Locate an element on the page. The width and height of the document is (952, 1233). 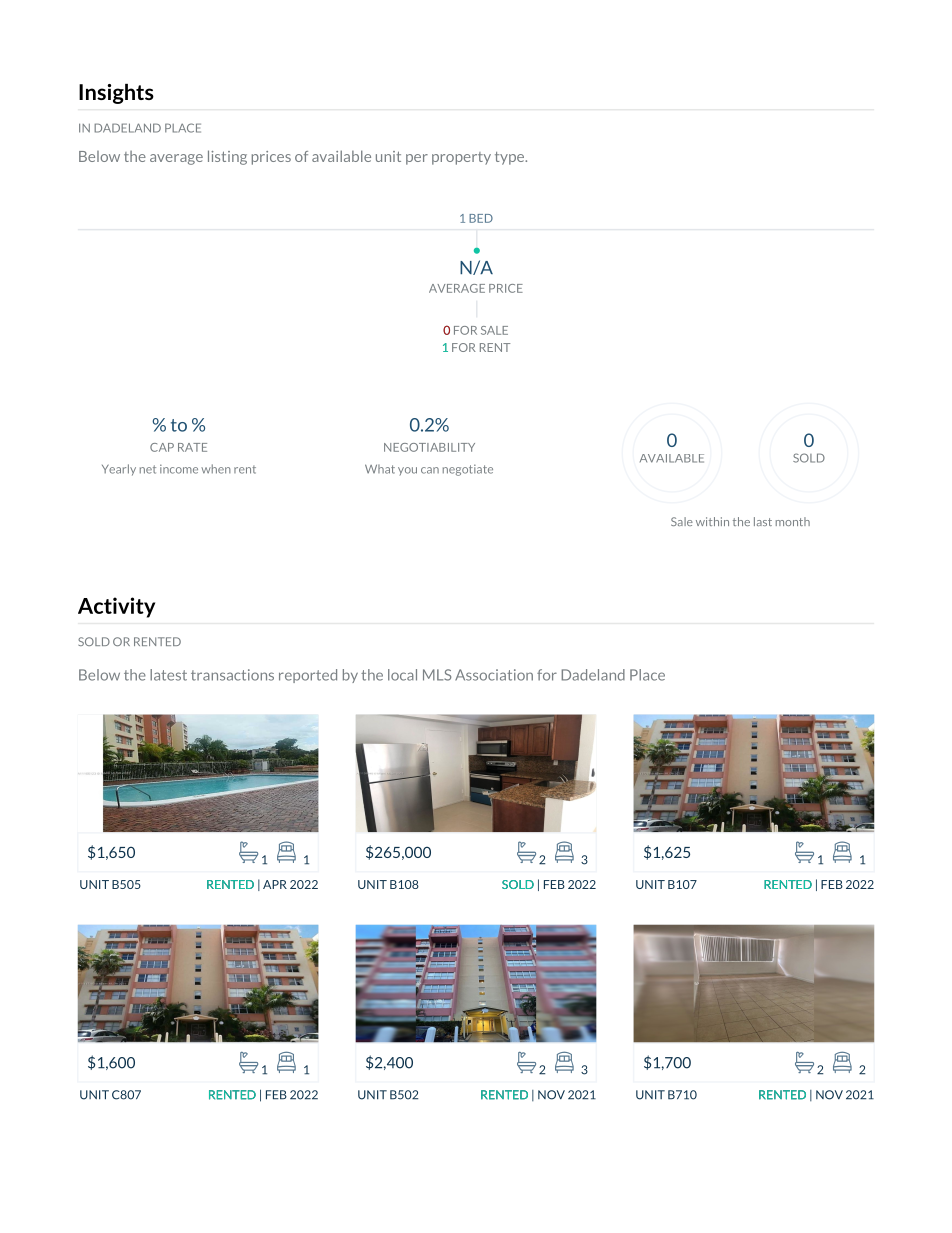
when is located at coordinates (216, 469).
